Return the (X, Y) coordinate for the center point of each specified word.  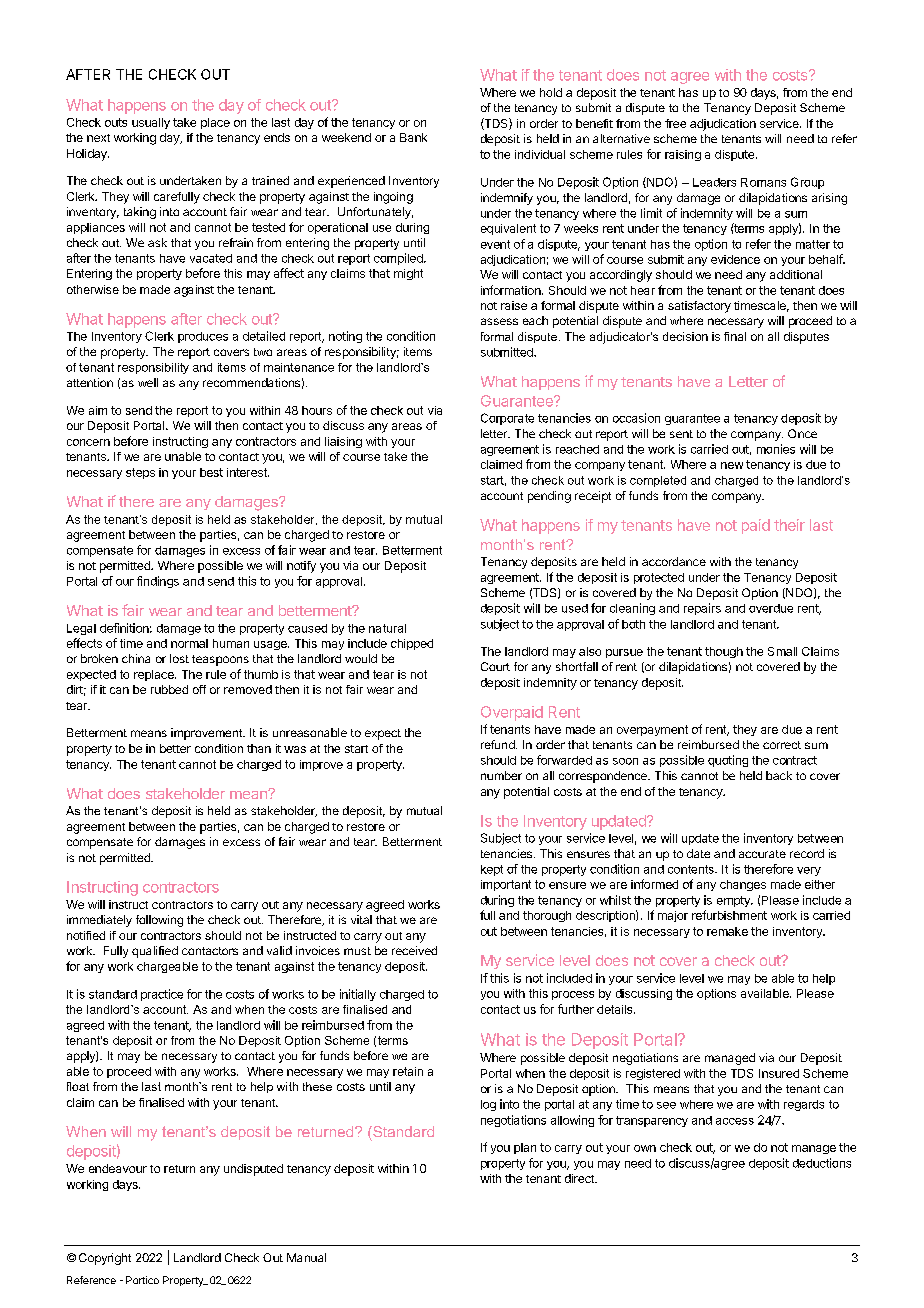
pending (549, 497)
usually (151, 123)
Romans (763, 182)
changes (743, 885)
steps (140, 473)
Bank (413, 137)
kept (492, 870)
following (159, 921)
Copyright (105, 1259)
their (789, 525)
